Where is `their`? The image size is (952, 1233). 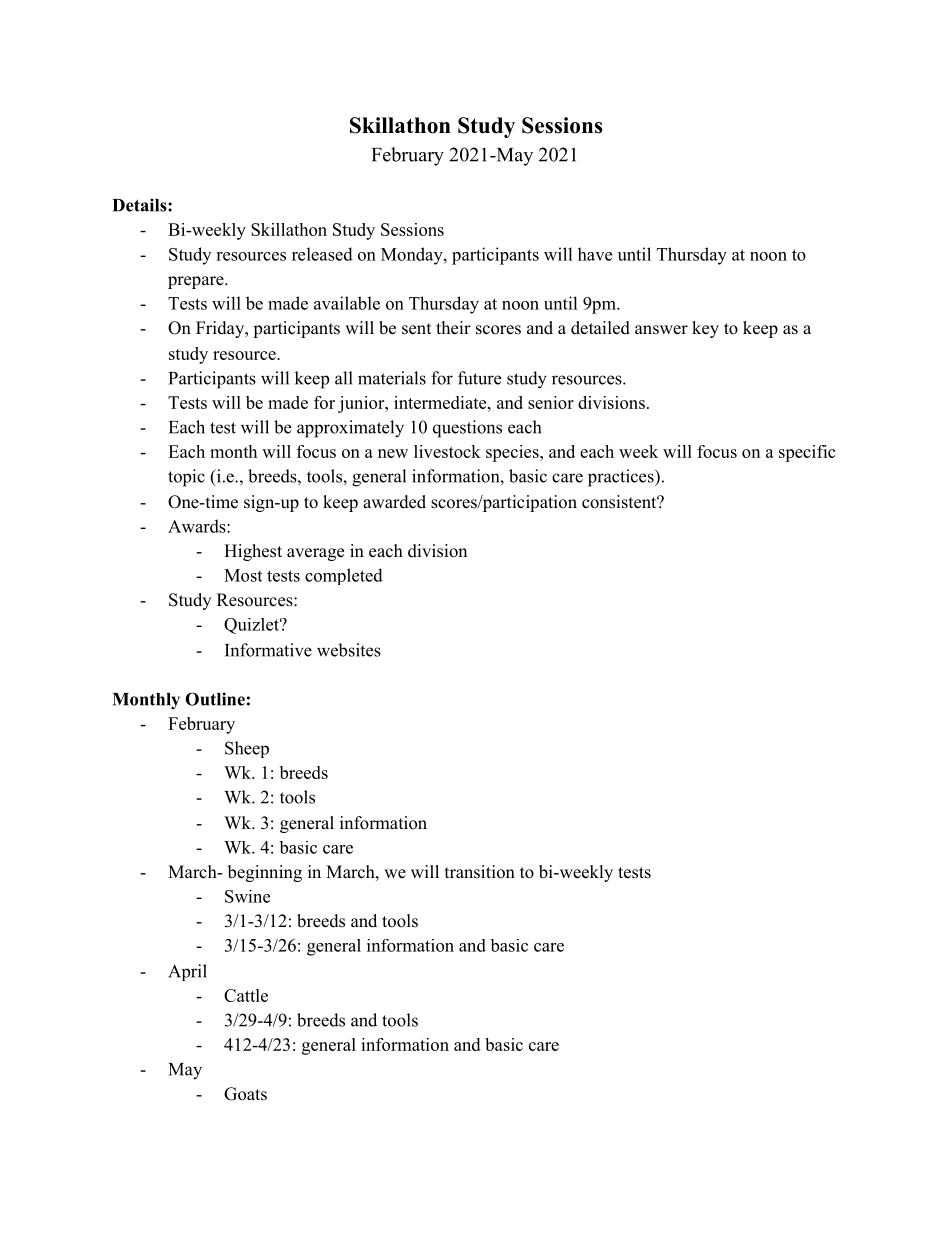
their is located at coordinates (453, 328).
